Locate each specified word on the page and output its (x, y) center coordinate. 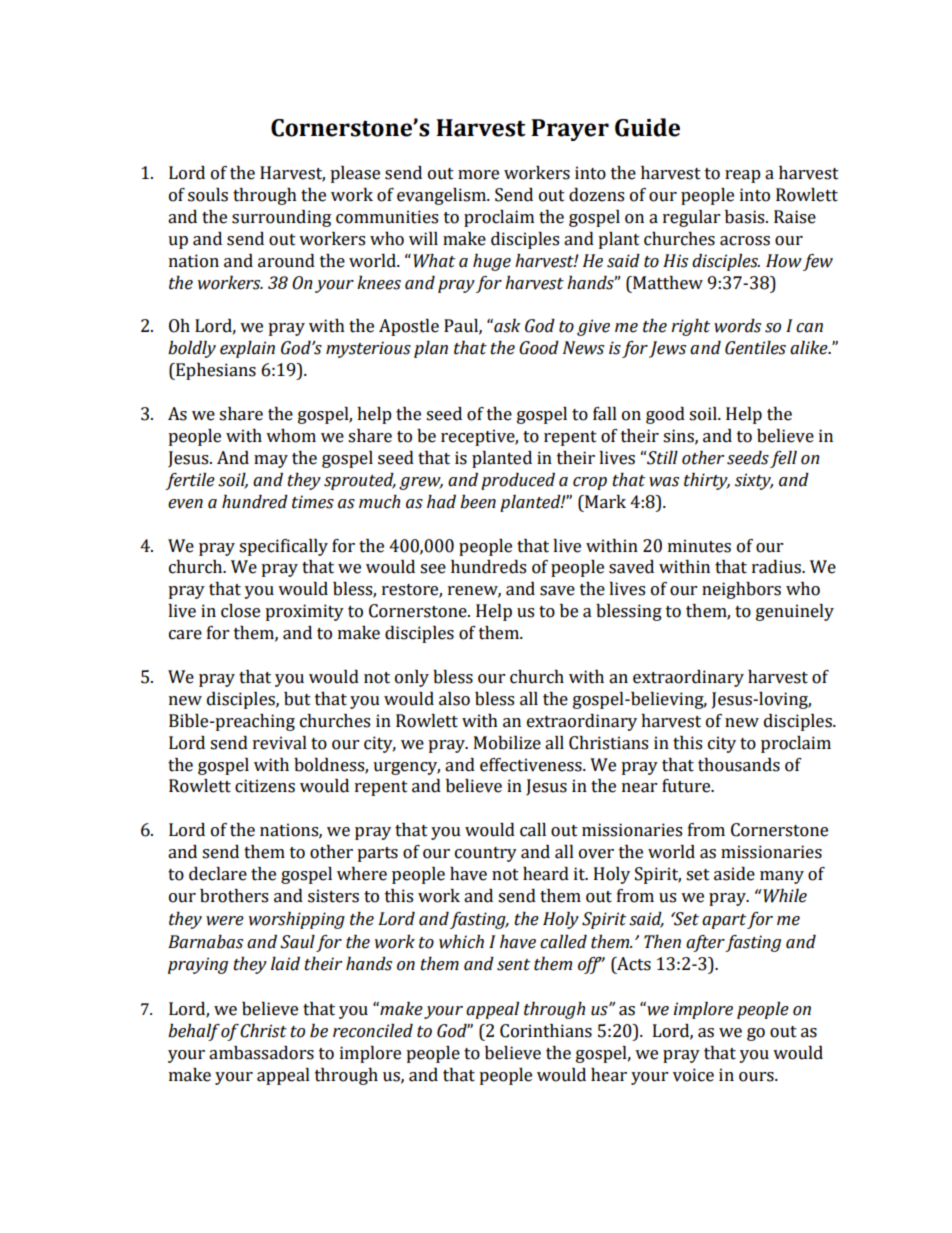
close (240, 611)
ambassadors (261, 1053)
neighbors (741, 590)
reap (743, 176)
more (478, 175)
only (412, 678)
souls (208, 195)
